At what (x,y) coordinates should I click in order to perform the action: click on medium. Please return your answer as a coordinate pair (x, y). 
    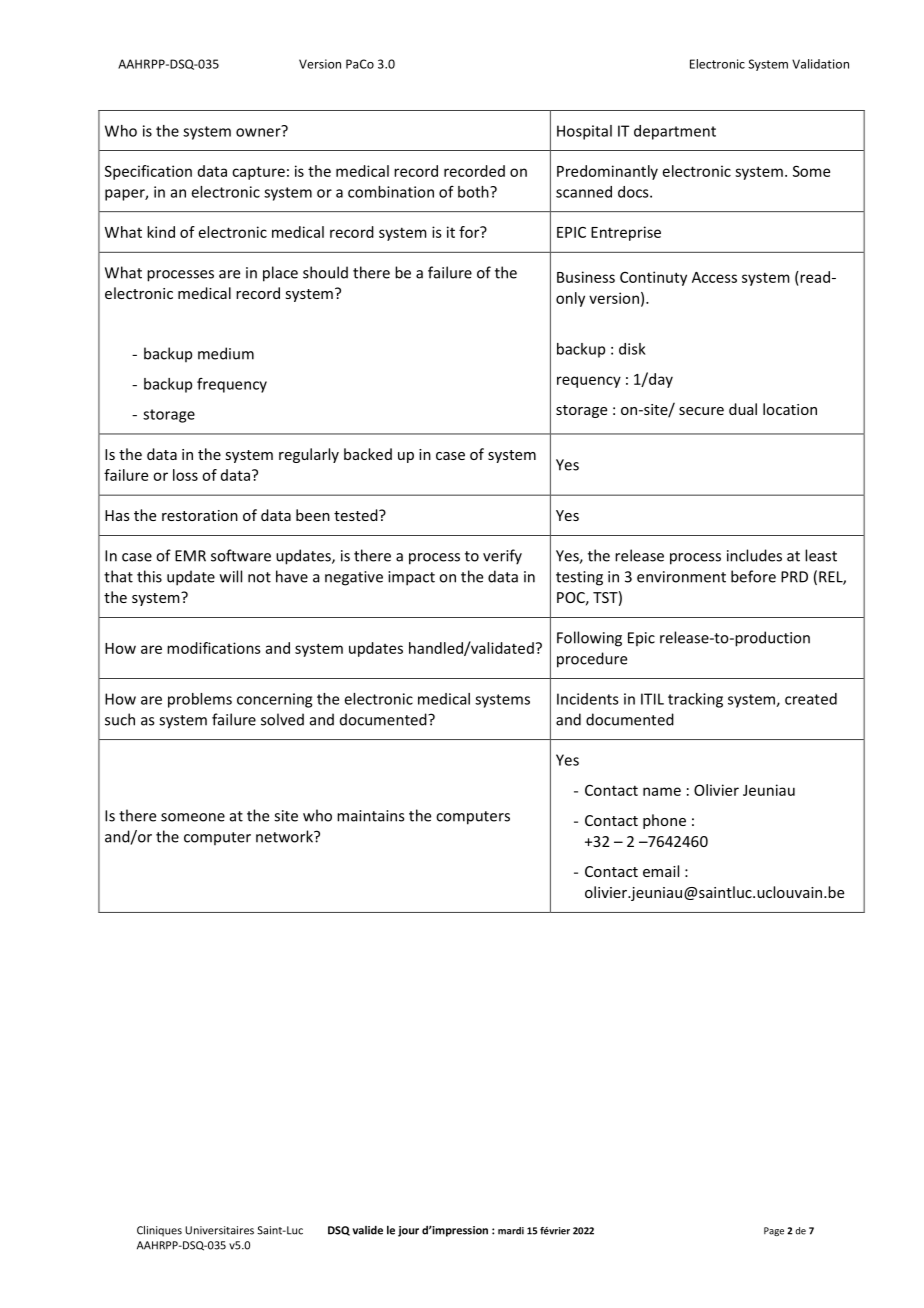
    Looking at the image, I should click on (226, 353).
